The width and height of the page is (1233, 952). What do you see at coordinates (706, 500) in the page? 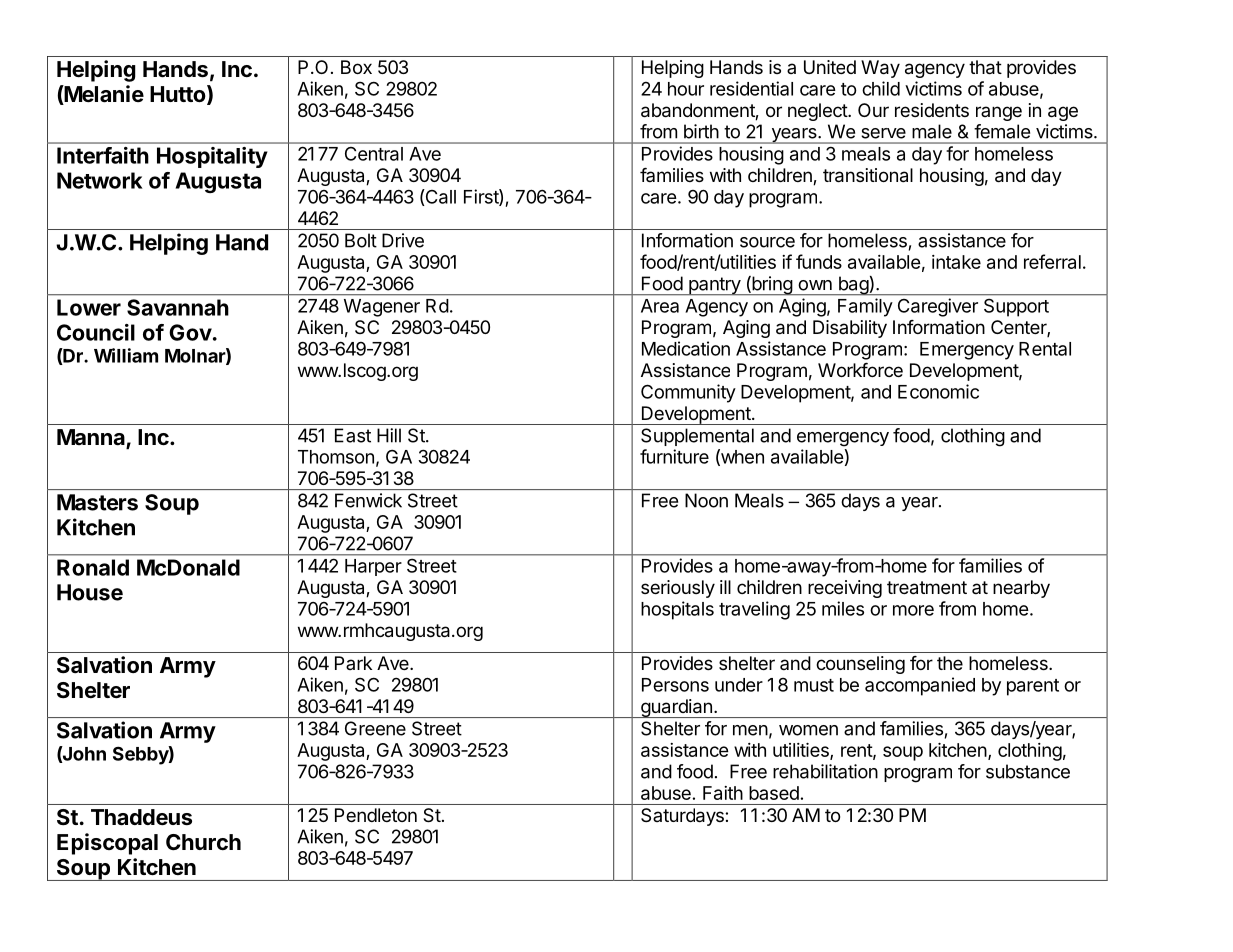
I see `Noon` at bounding box center [706, 500].
